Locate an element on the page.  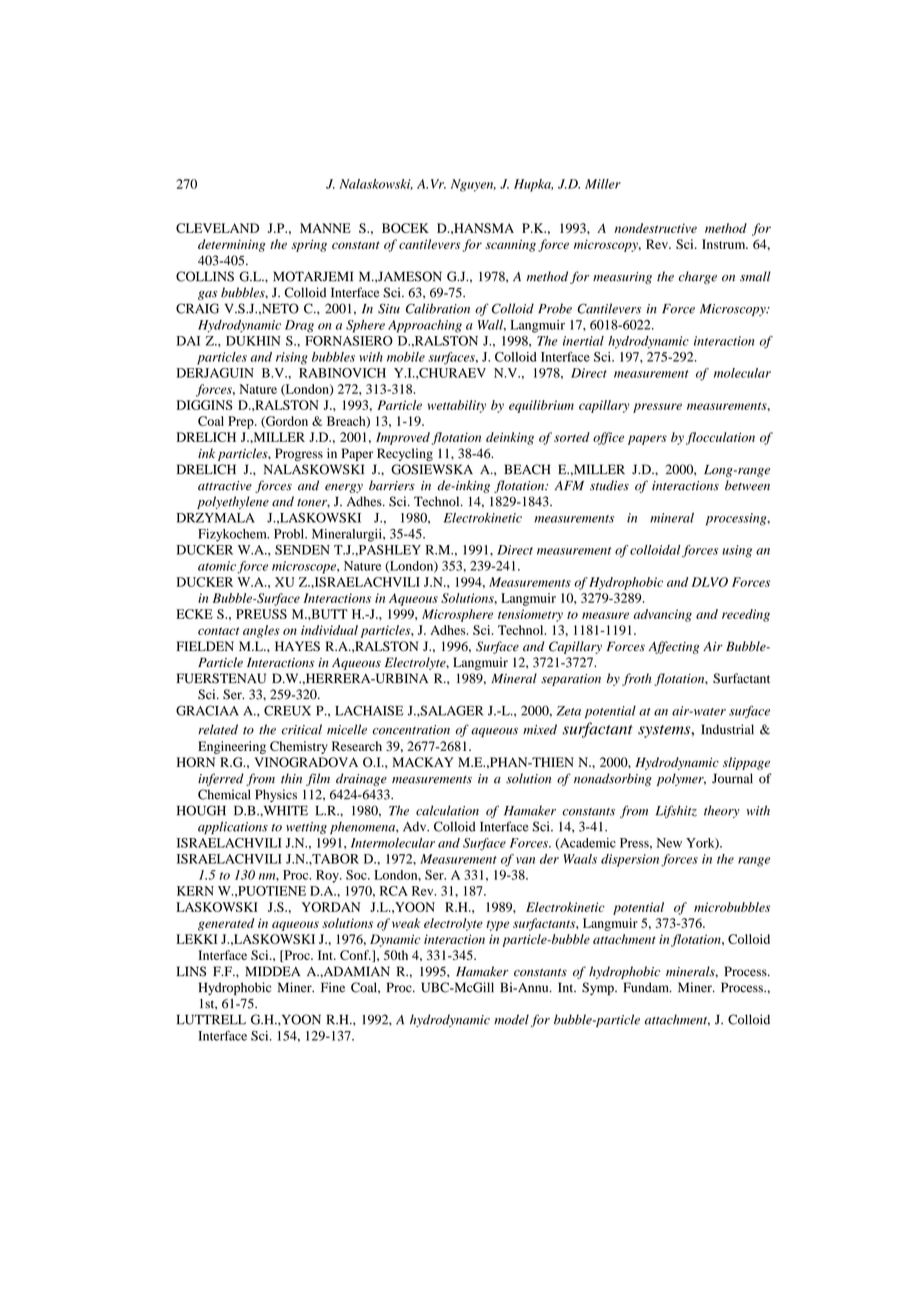
model is located at coordinates (511, 1019).
